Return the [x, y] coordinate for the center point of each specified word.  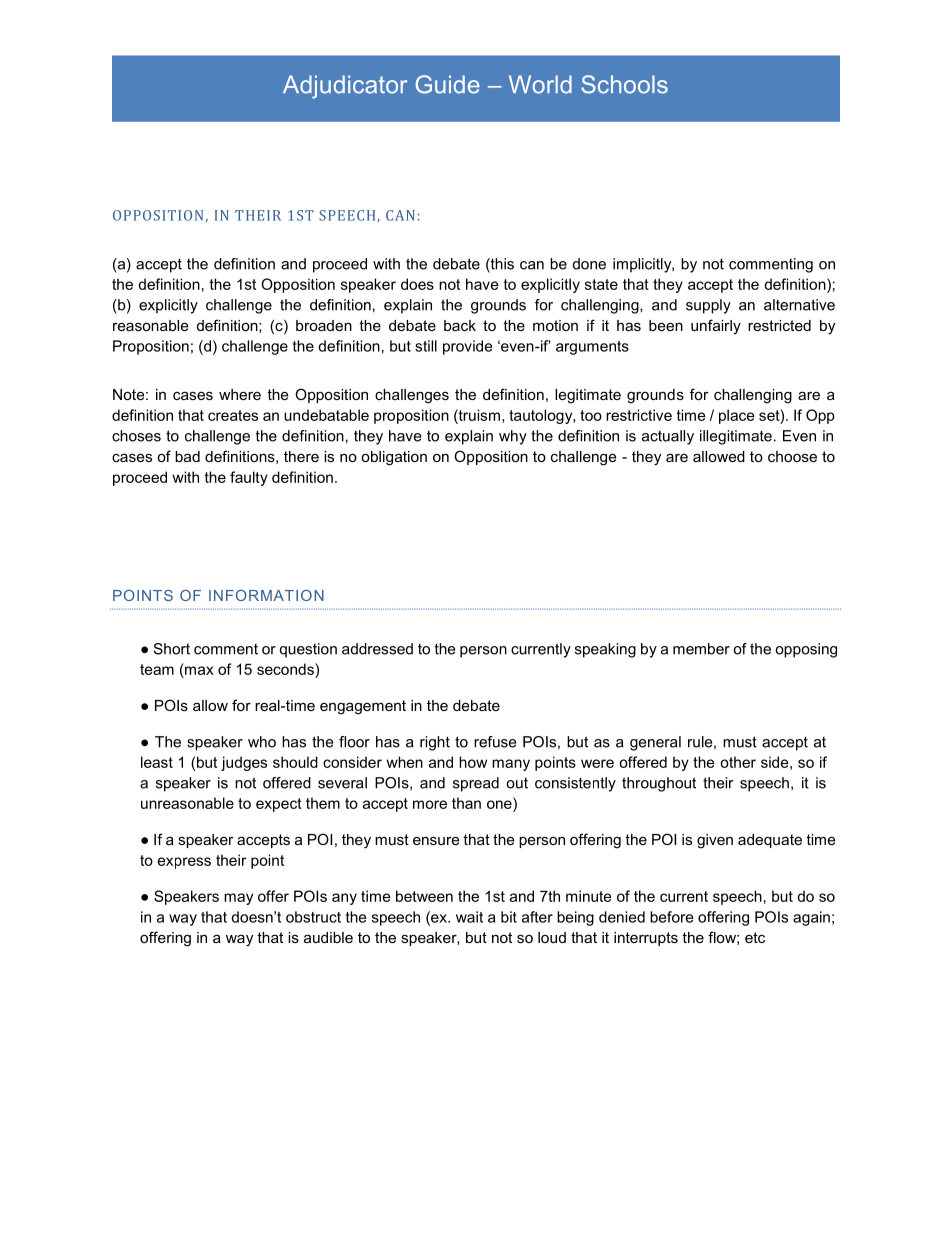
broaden [324, 325]
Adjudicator [345, 87]
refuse [495, 742]
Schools [624, 84]
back [460, 325]
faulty [249, 478]
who [262, 742]
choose [792, 456]
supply [708, 306]
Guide [447, 84]
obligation [394, 458]
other [738, 762]
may [238, 899]
